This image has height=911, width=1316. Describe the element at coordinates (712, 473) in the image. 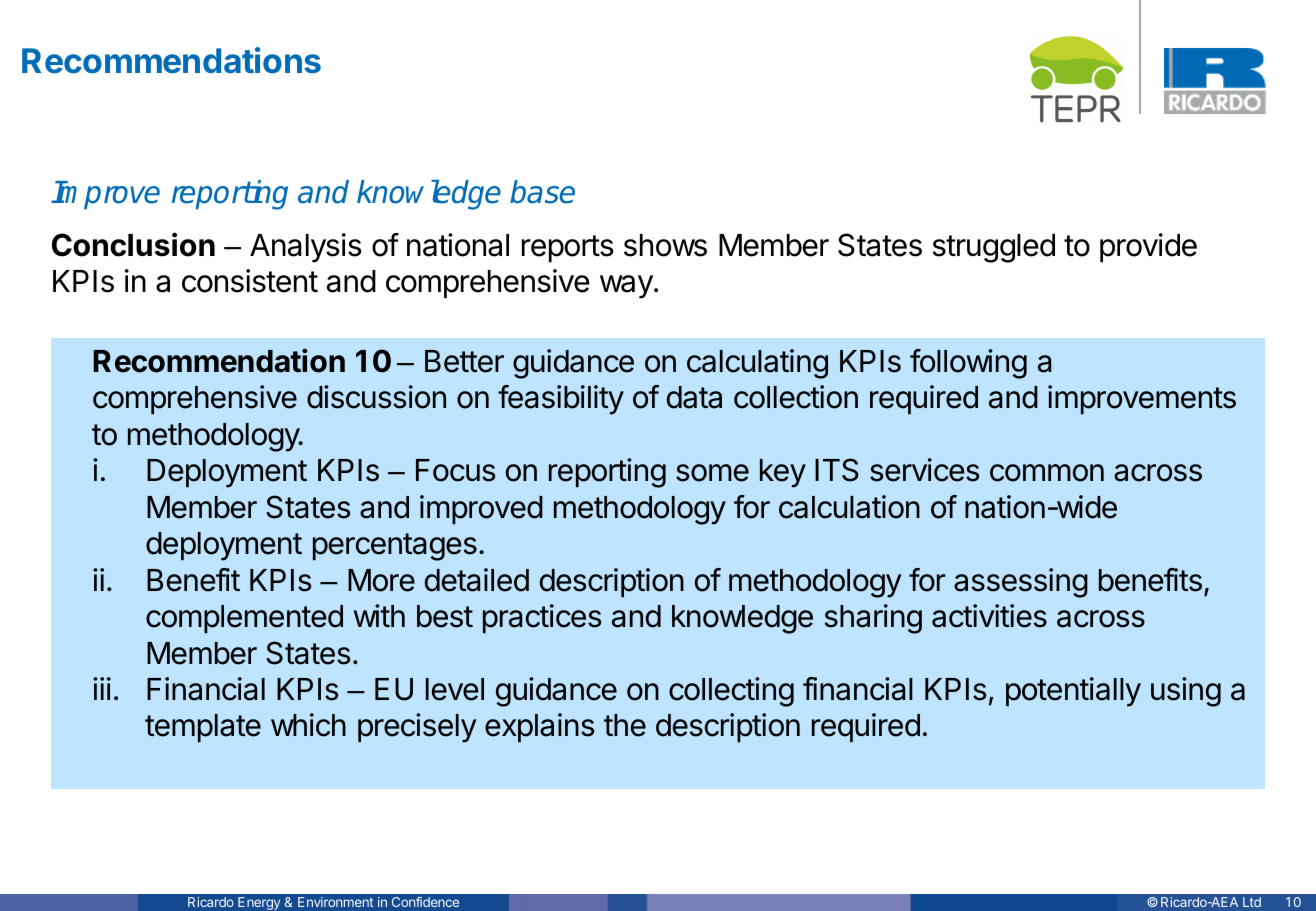

I see `some` at that location.
